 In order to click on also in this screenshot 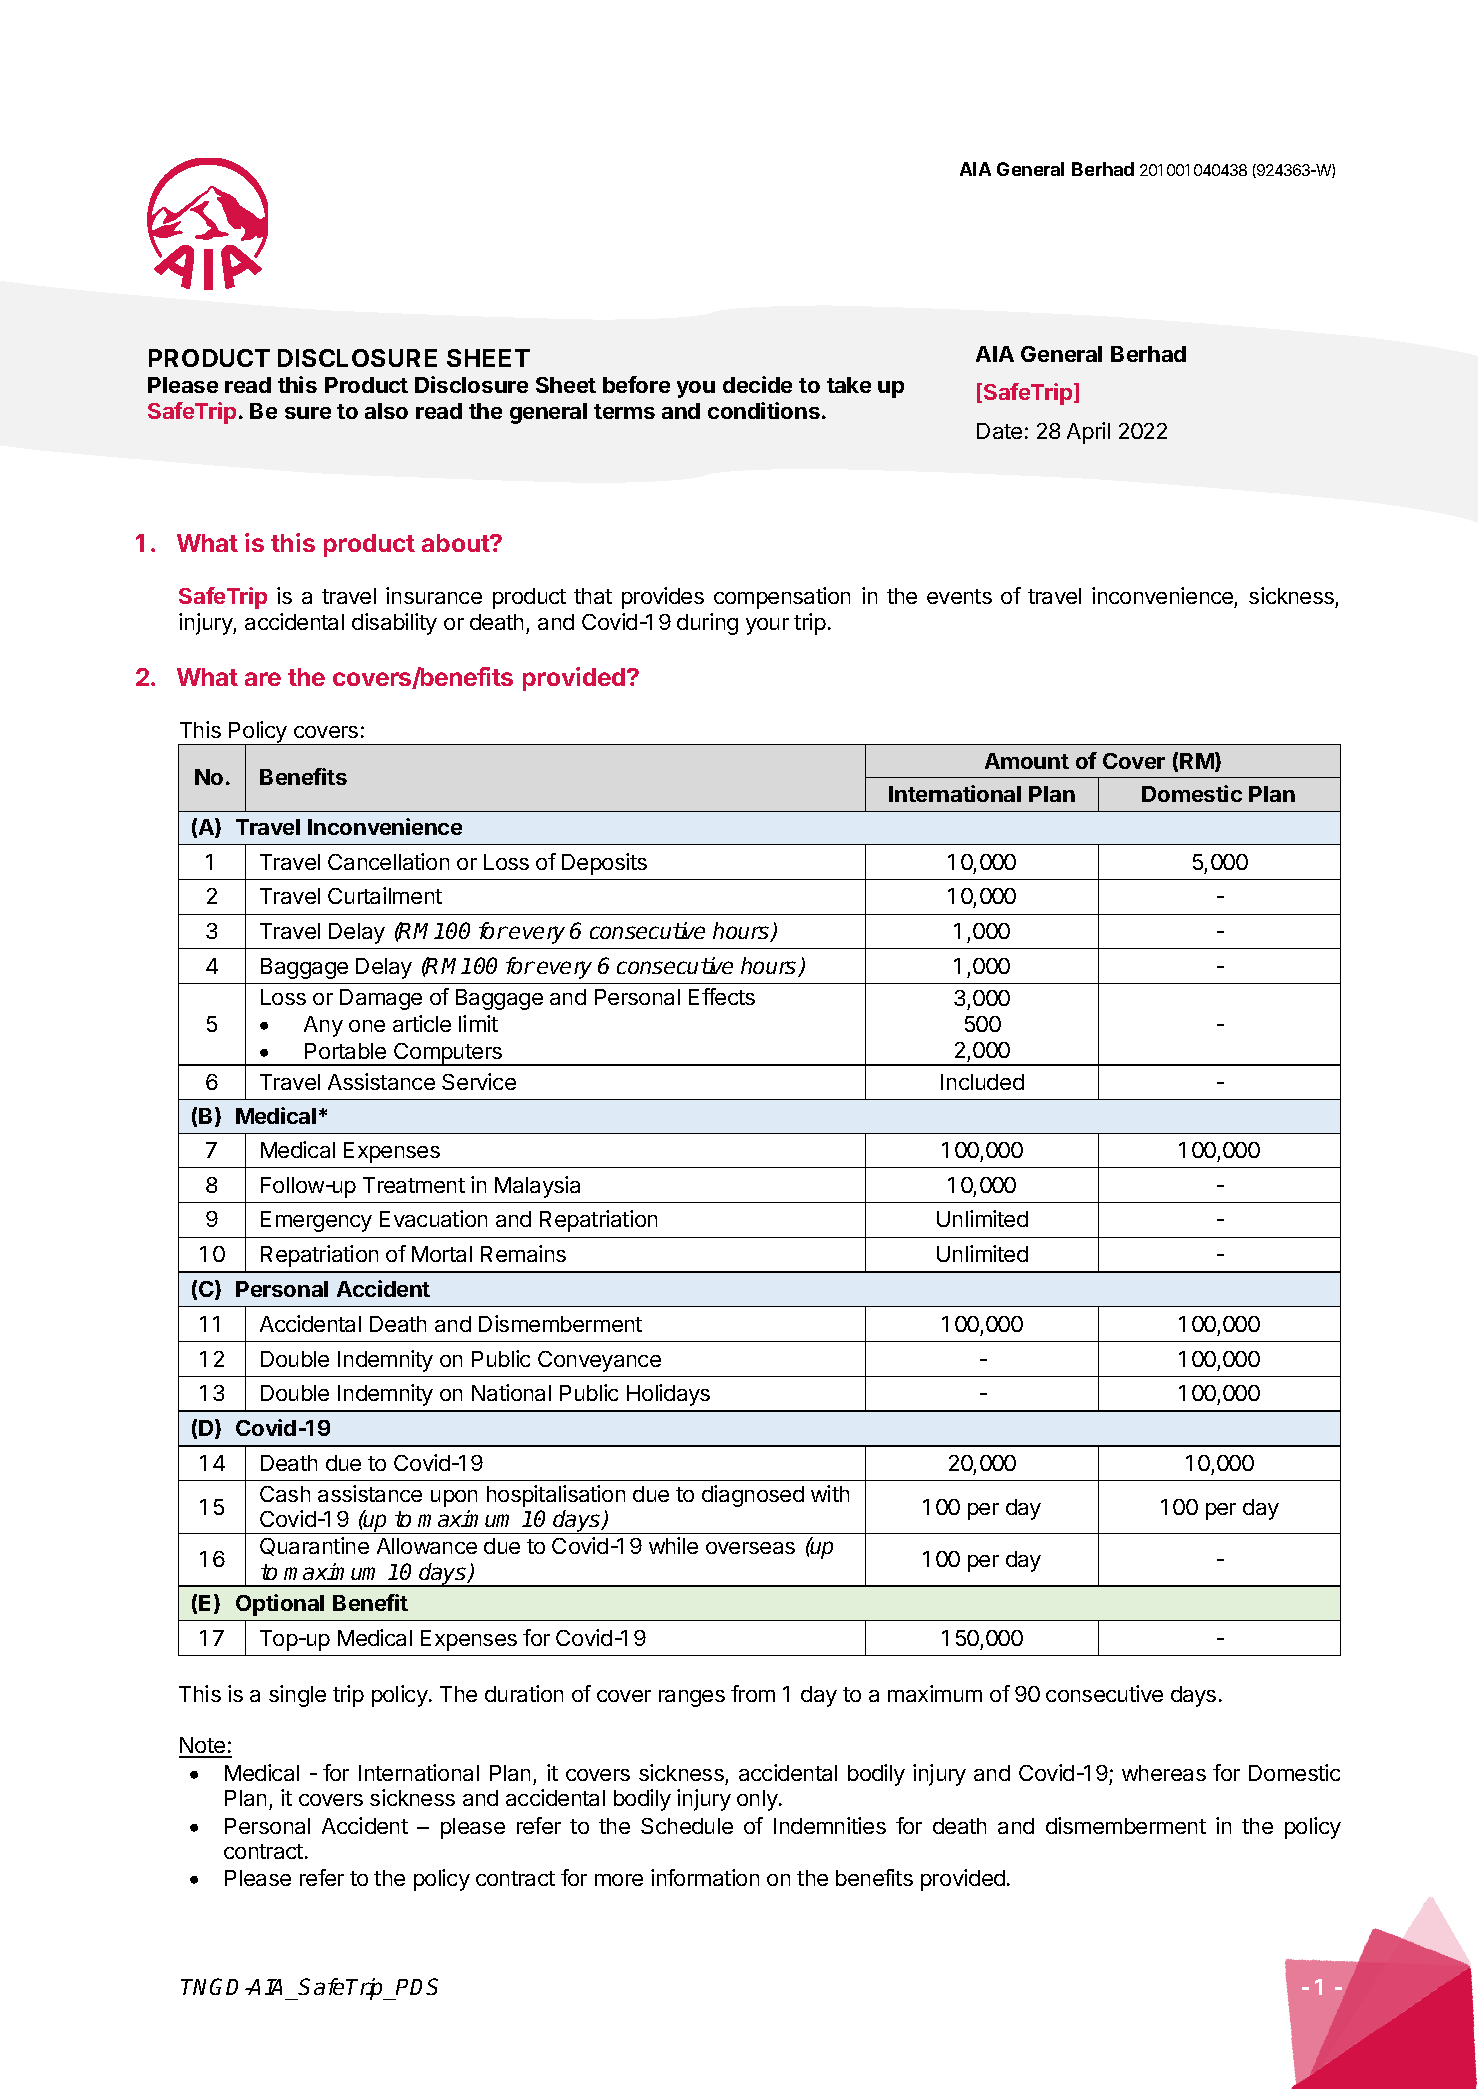, I will do `click(386, 411)`.
